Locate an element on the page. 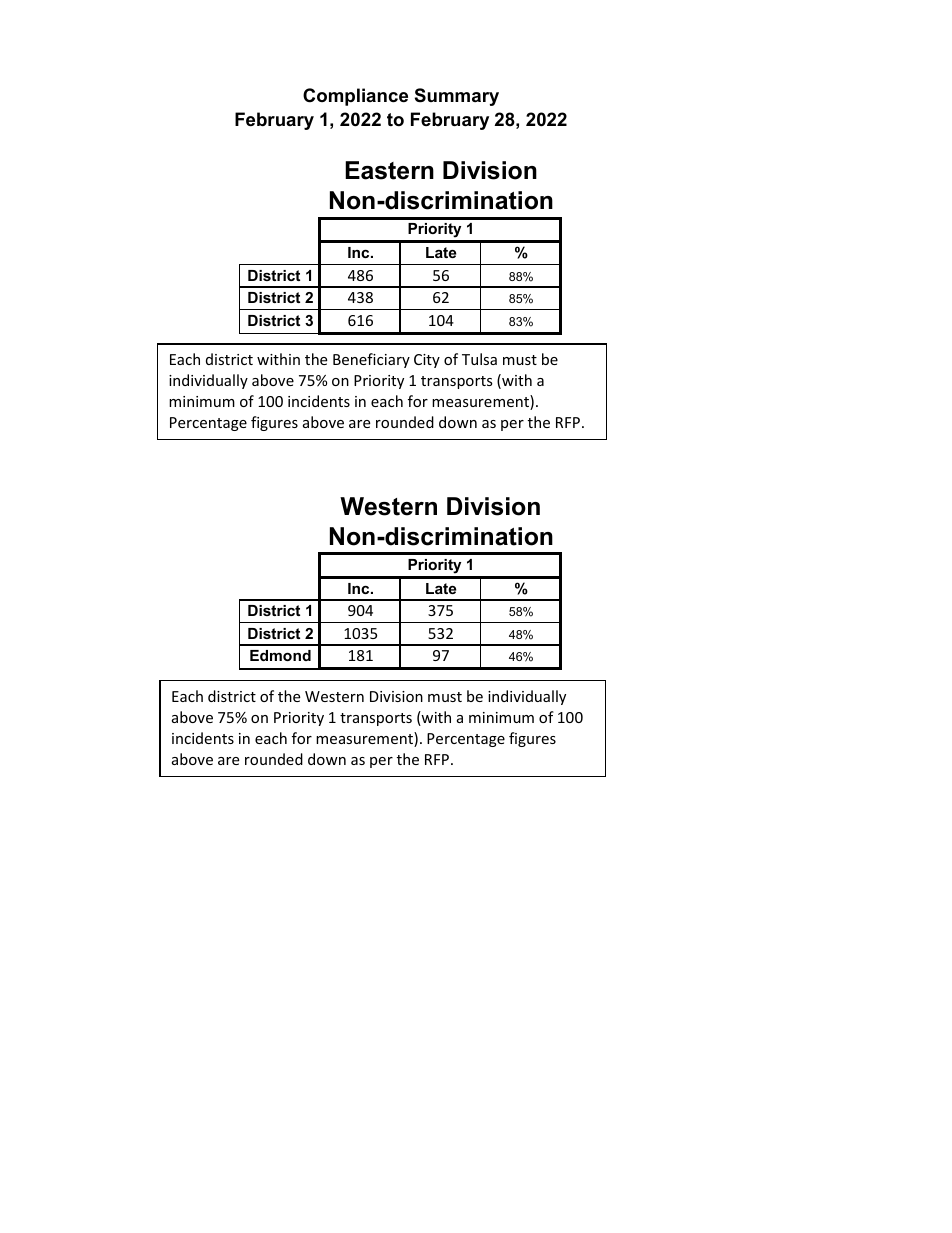 The width and height of the document is (952, 1233). Beneficiary is located at coordinates (371, 360).
